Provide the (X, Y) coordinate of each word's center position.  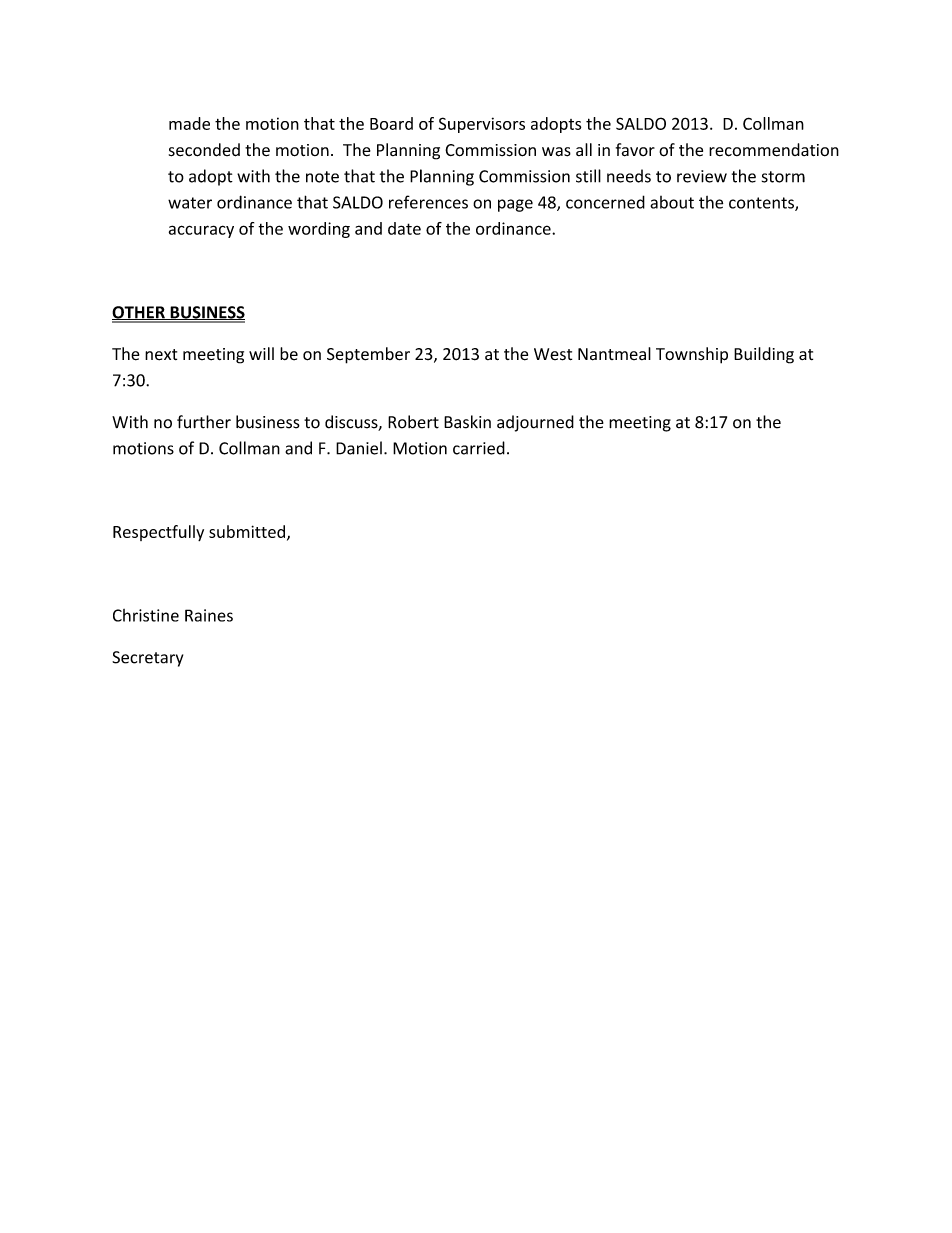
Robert (413, 422)
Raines (209, 615)
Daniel (359, 448)
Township (692, 355)
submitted (247, 531)
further (204, 422)
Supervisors (482, 125)
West (553, 354)
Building (764, 355)
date (404, 228)
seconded (204, 150)
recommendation (774, 150)
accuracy (201, 231)
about (672, 202)
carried (479, 448)
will (261, 353)
